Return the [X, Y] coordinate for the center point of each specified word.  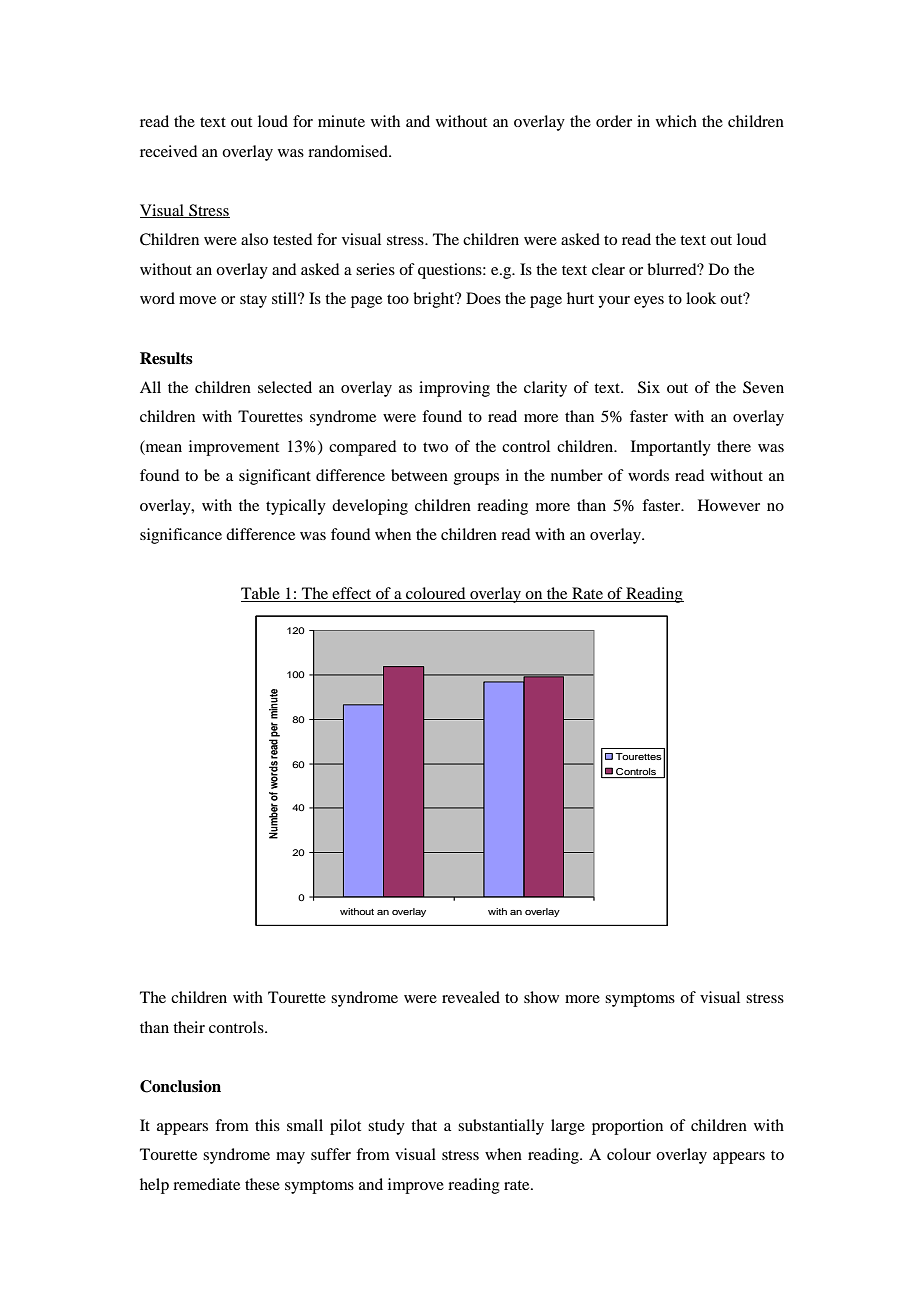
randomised [349, 151]
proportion [627, 1127]
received [168, 151]
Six [649, 387]
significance [181, 536]
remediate [206, 1184]
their [189, 1027]
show [541, 997]
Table [261, 594]
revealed [471, 997]
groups [476, 479]
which [676, 121]
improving [454, 389]
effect [352, 594]
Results [166, 358]
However [729, 505]
